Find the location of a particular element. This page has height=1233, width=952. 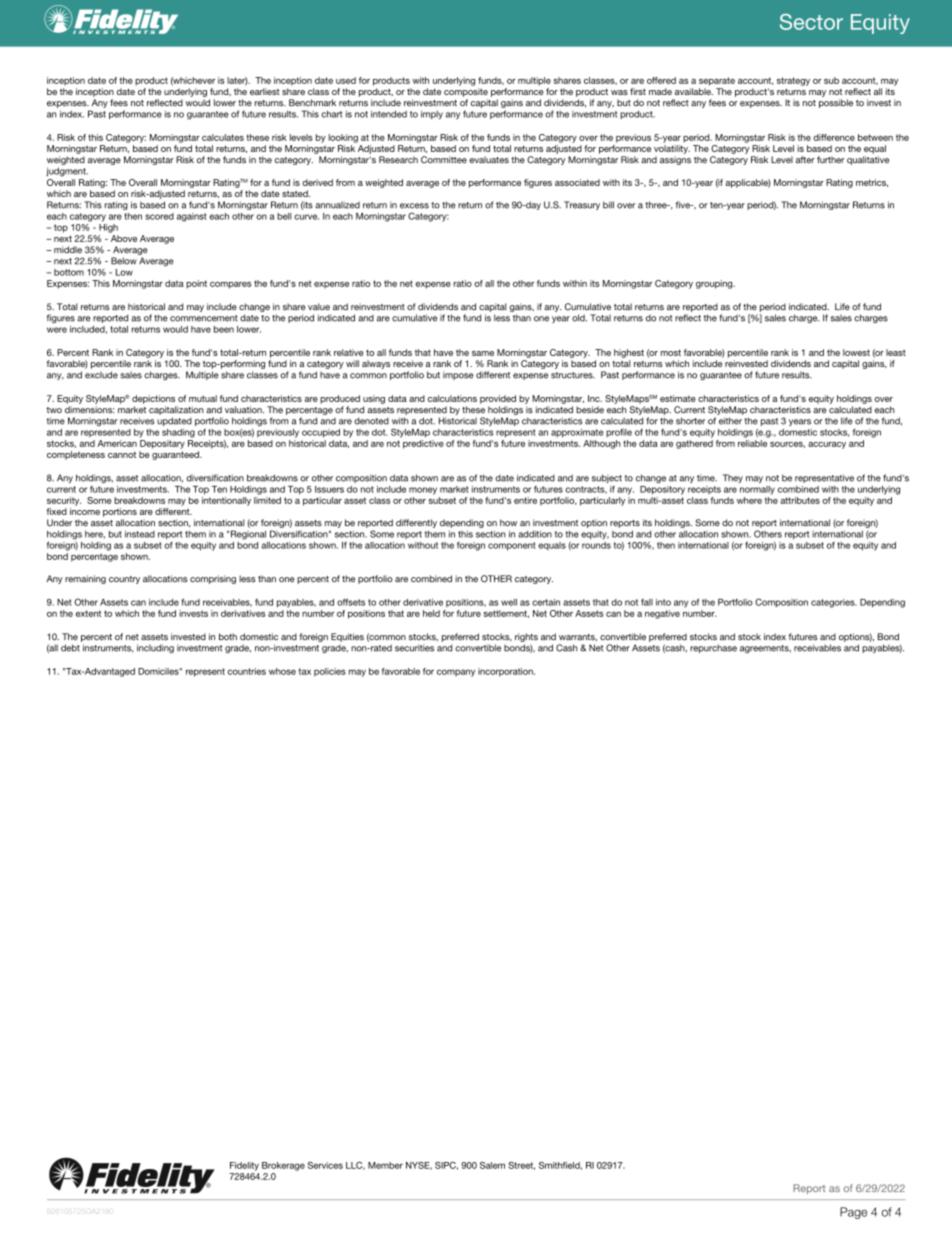

lowest is located at coordinates (856, 352).
